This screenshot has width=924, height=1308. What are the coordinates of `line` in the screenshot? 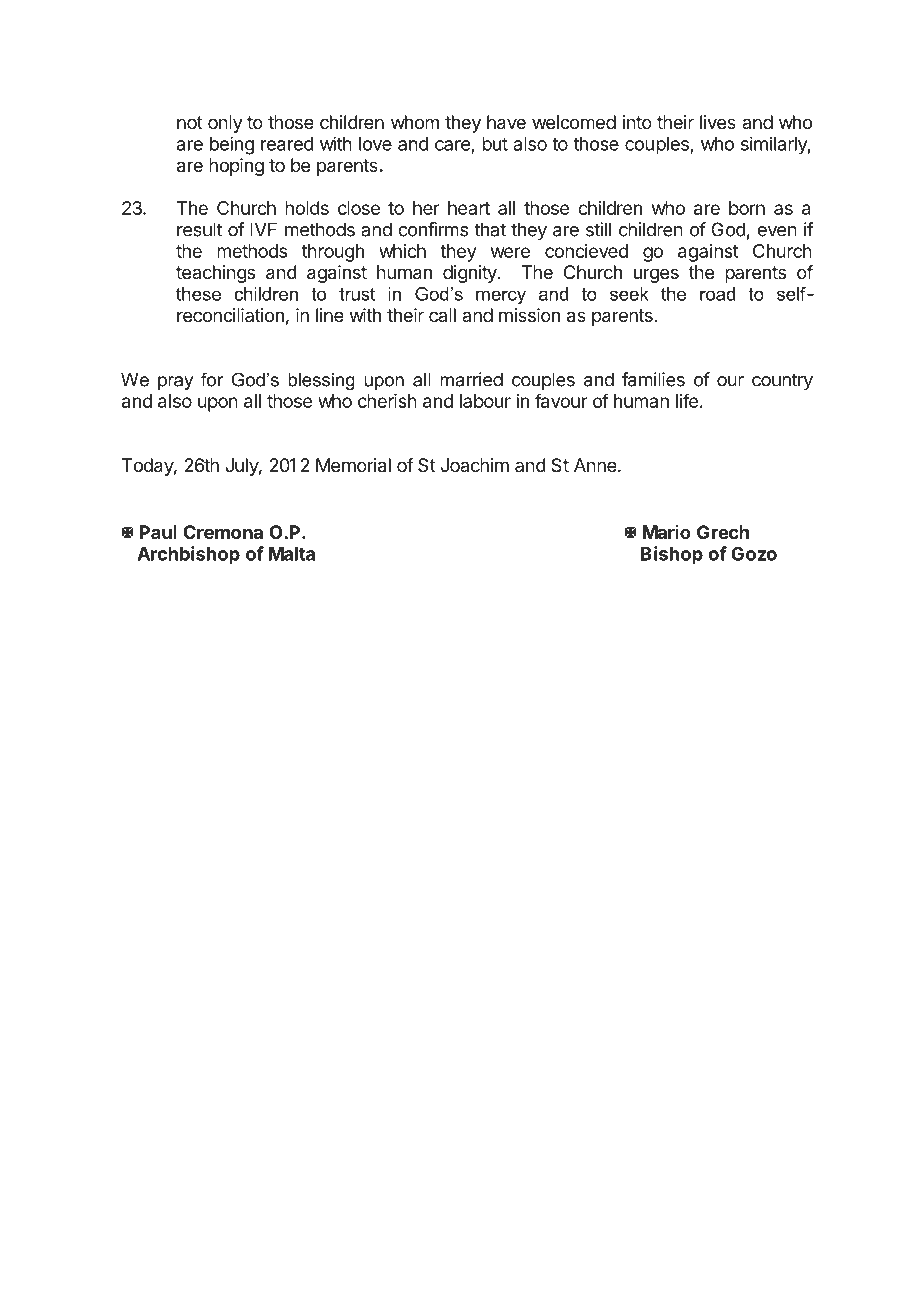 It's located at (330, 315).
